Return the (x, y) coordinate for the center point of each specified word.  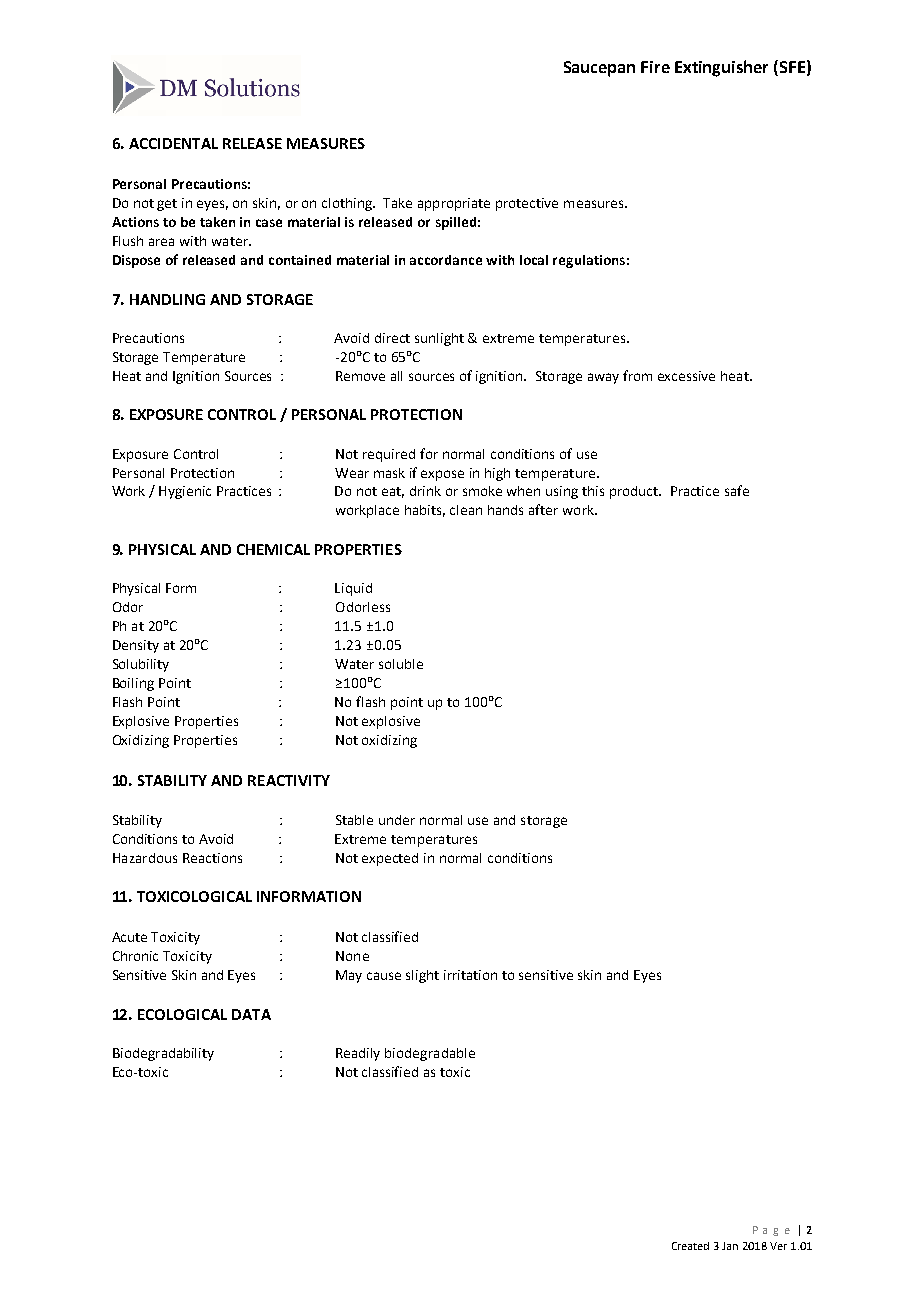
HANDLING (167, 299)
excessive (686, 376)
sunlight (439, 339)
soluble (401, 664)
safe (737, 490)
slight (422, 976)
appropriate (454, 204)
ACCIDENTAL (173, 143)
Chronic (135, 956)
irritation (470, 975)
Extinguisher (721, 68)
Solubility (141, 665)
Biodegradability (163, 1054)
